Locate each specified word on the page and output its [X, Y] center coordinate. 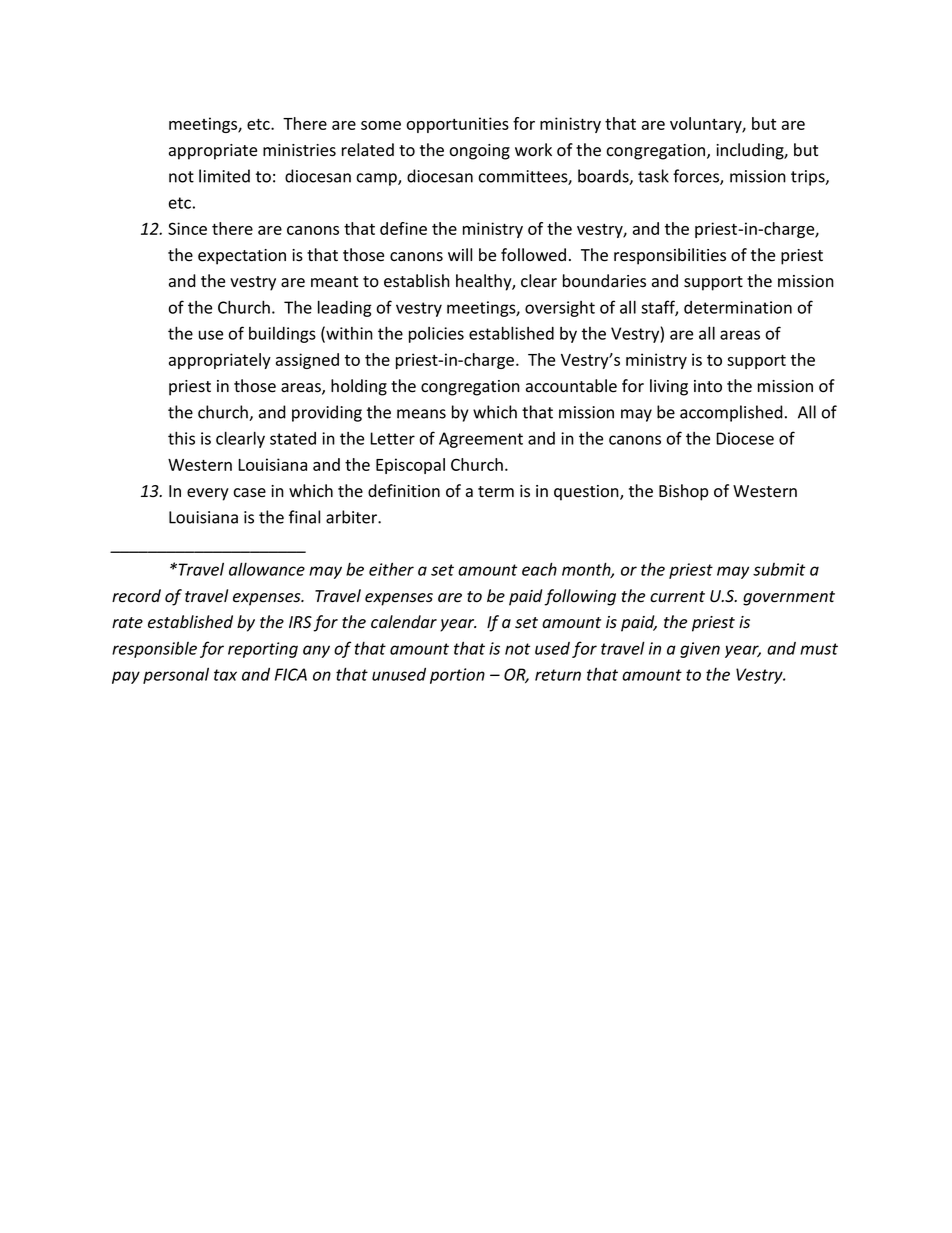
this [181, 438]
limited [224, 176]
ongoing [480, 152]
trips [809, 178]
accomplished [731, 413]
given [700, 650]
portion [457, 676]
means [421, 414]
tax [225, 675]
